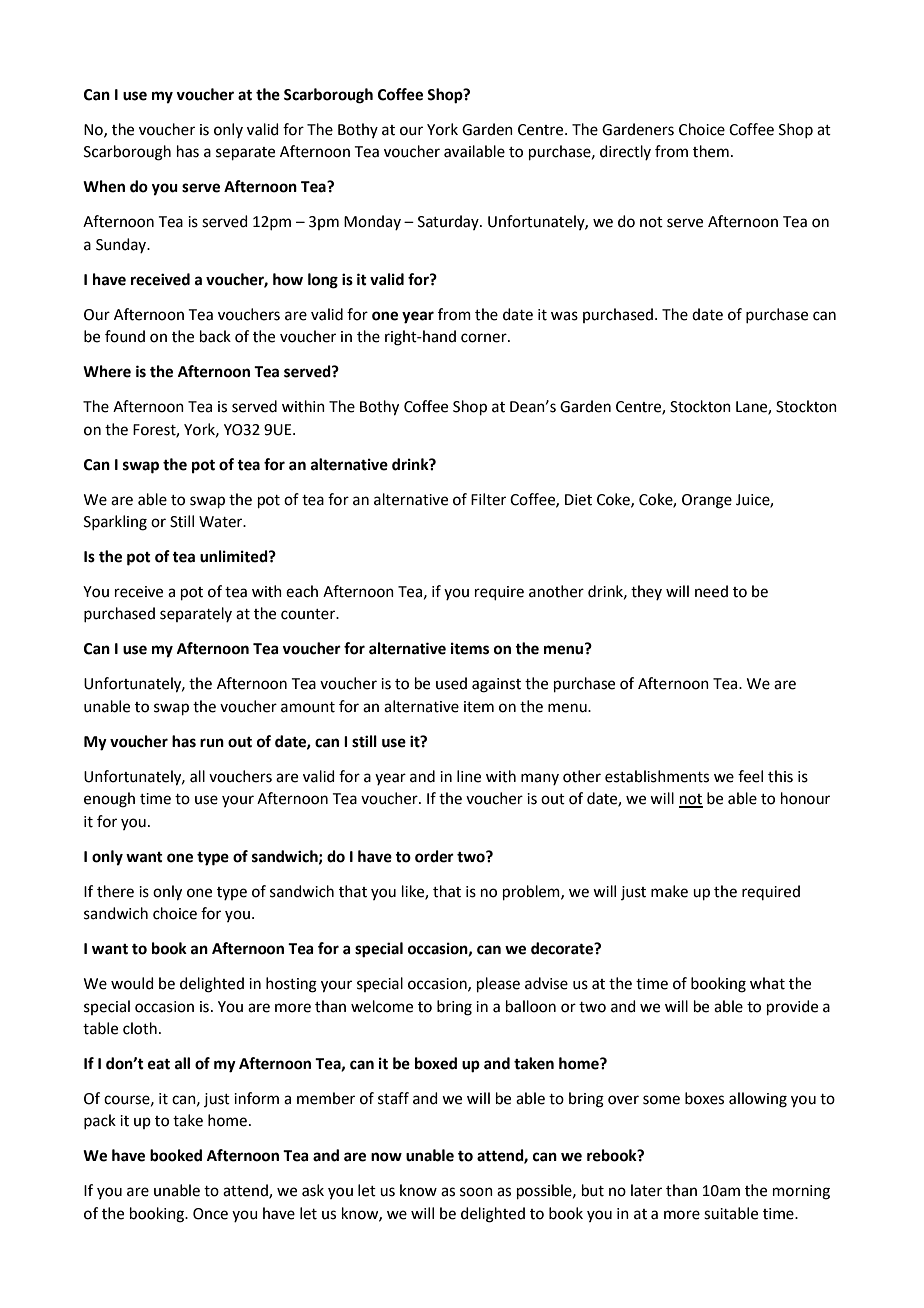 The image size is (924, 1308). I want to click on Once, so click(210, 1214).
